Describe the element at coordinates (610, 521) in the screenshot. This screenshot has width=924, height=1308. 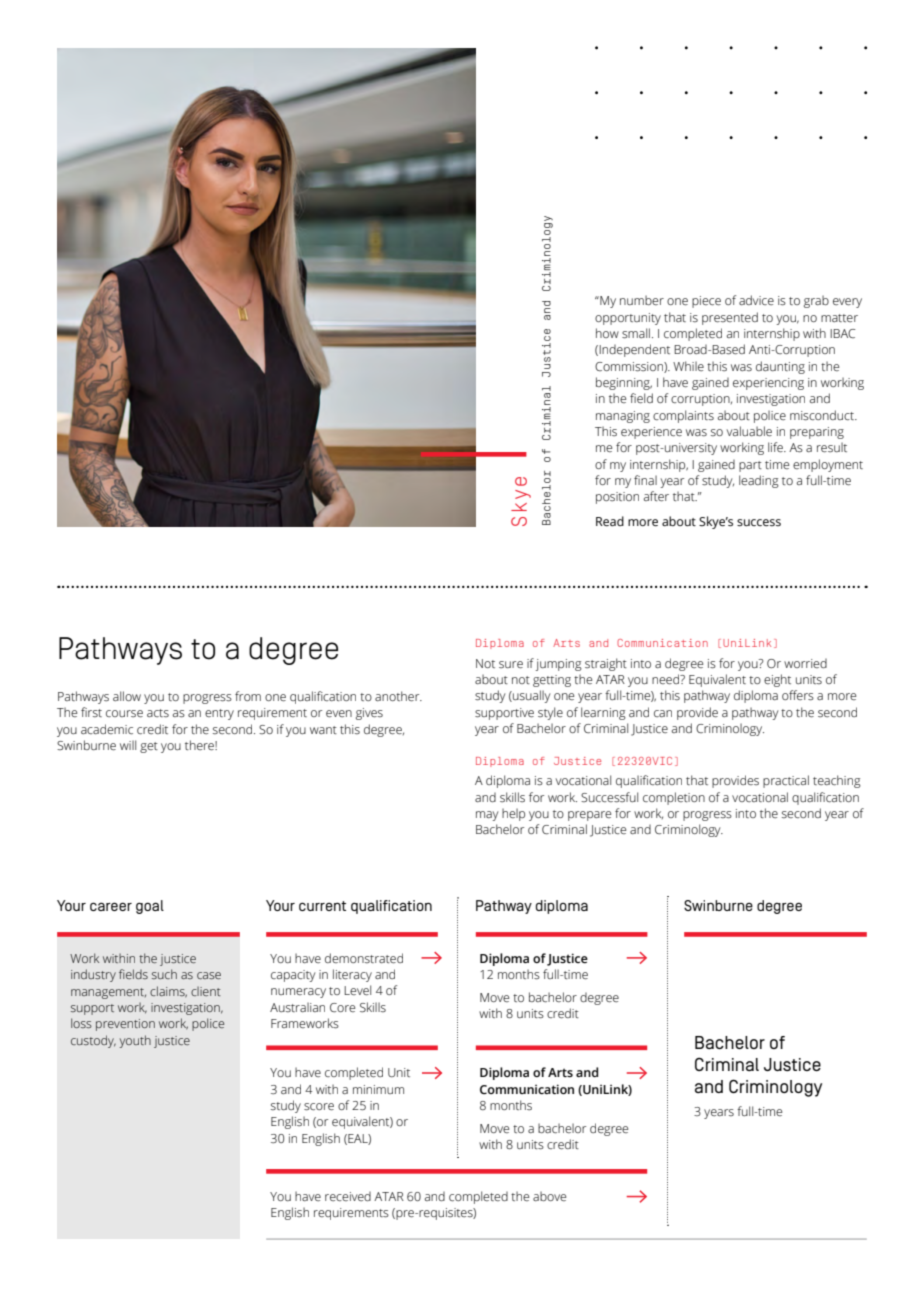
I see `Read` at that location.
